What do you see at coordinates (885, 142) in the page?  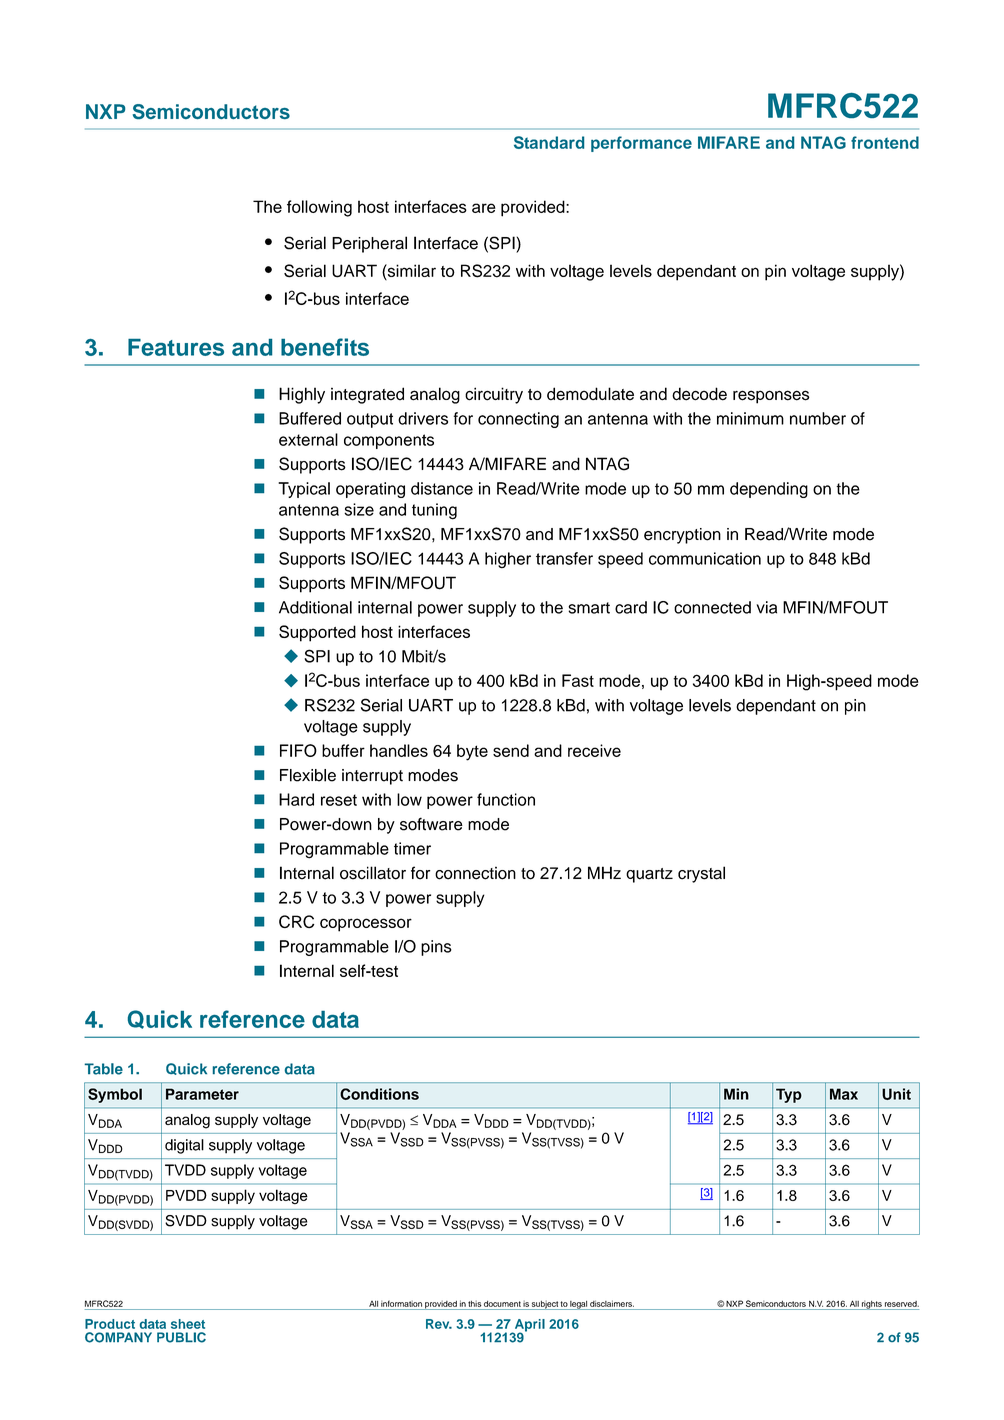 I see `frontend` at bounding box center [885, 142].
